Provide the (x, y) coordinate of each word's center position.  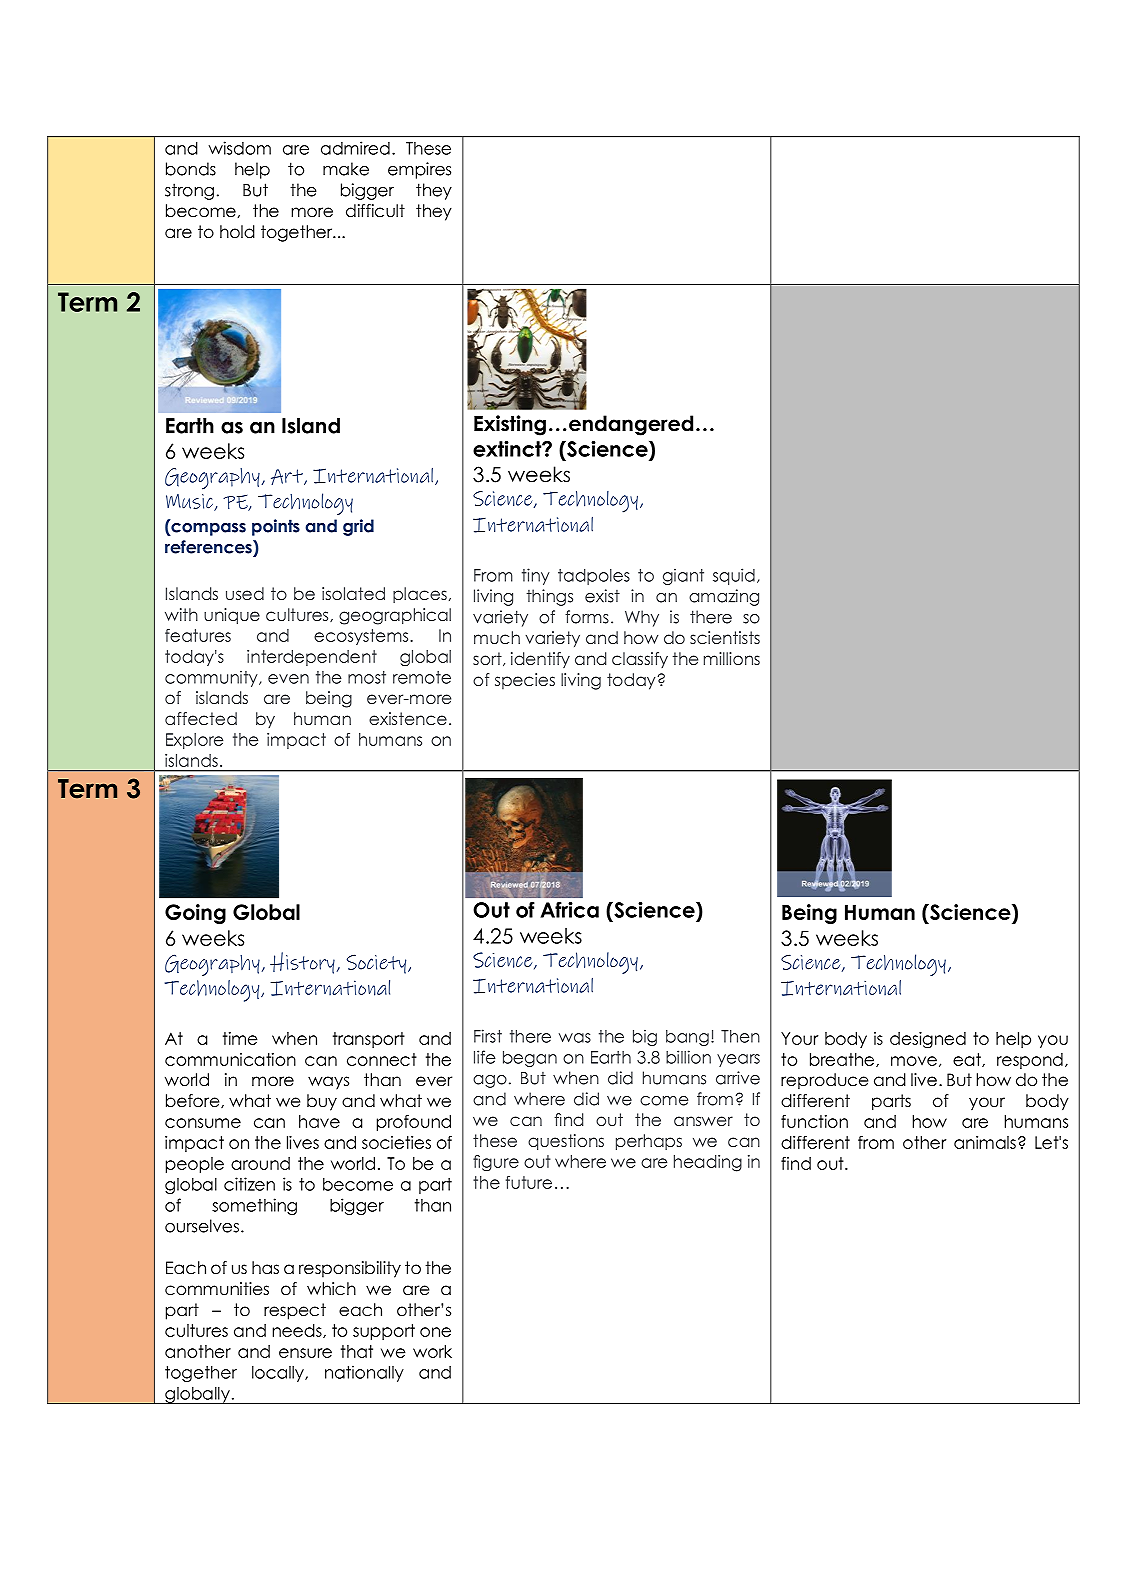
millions (732, 658)
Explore (194, 741)
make (346, 169)
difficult (375, 211)
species (525, 681)
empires (419, 170)
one (435, 1332)
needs (298, 1331)
